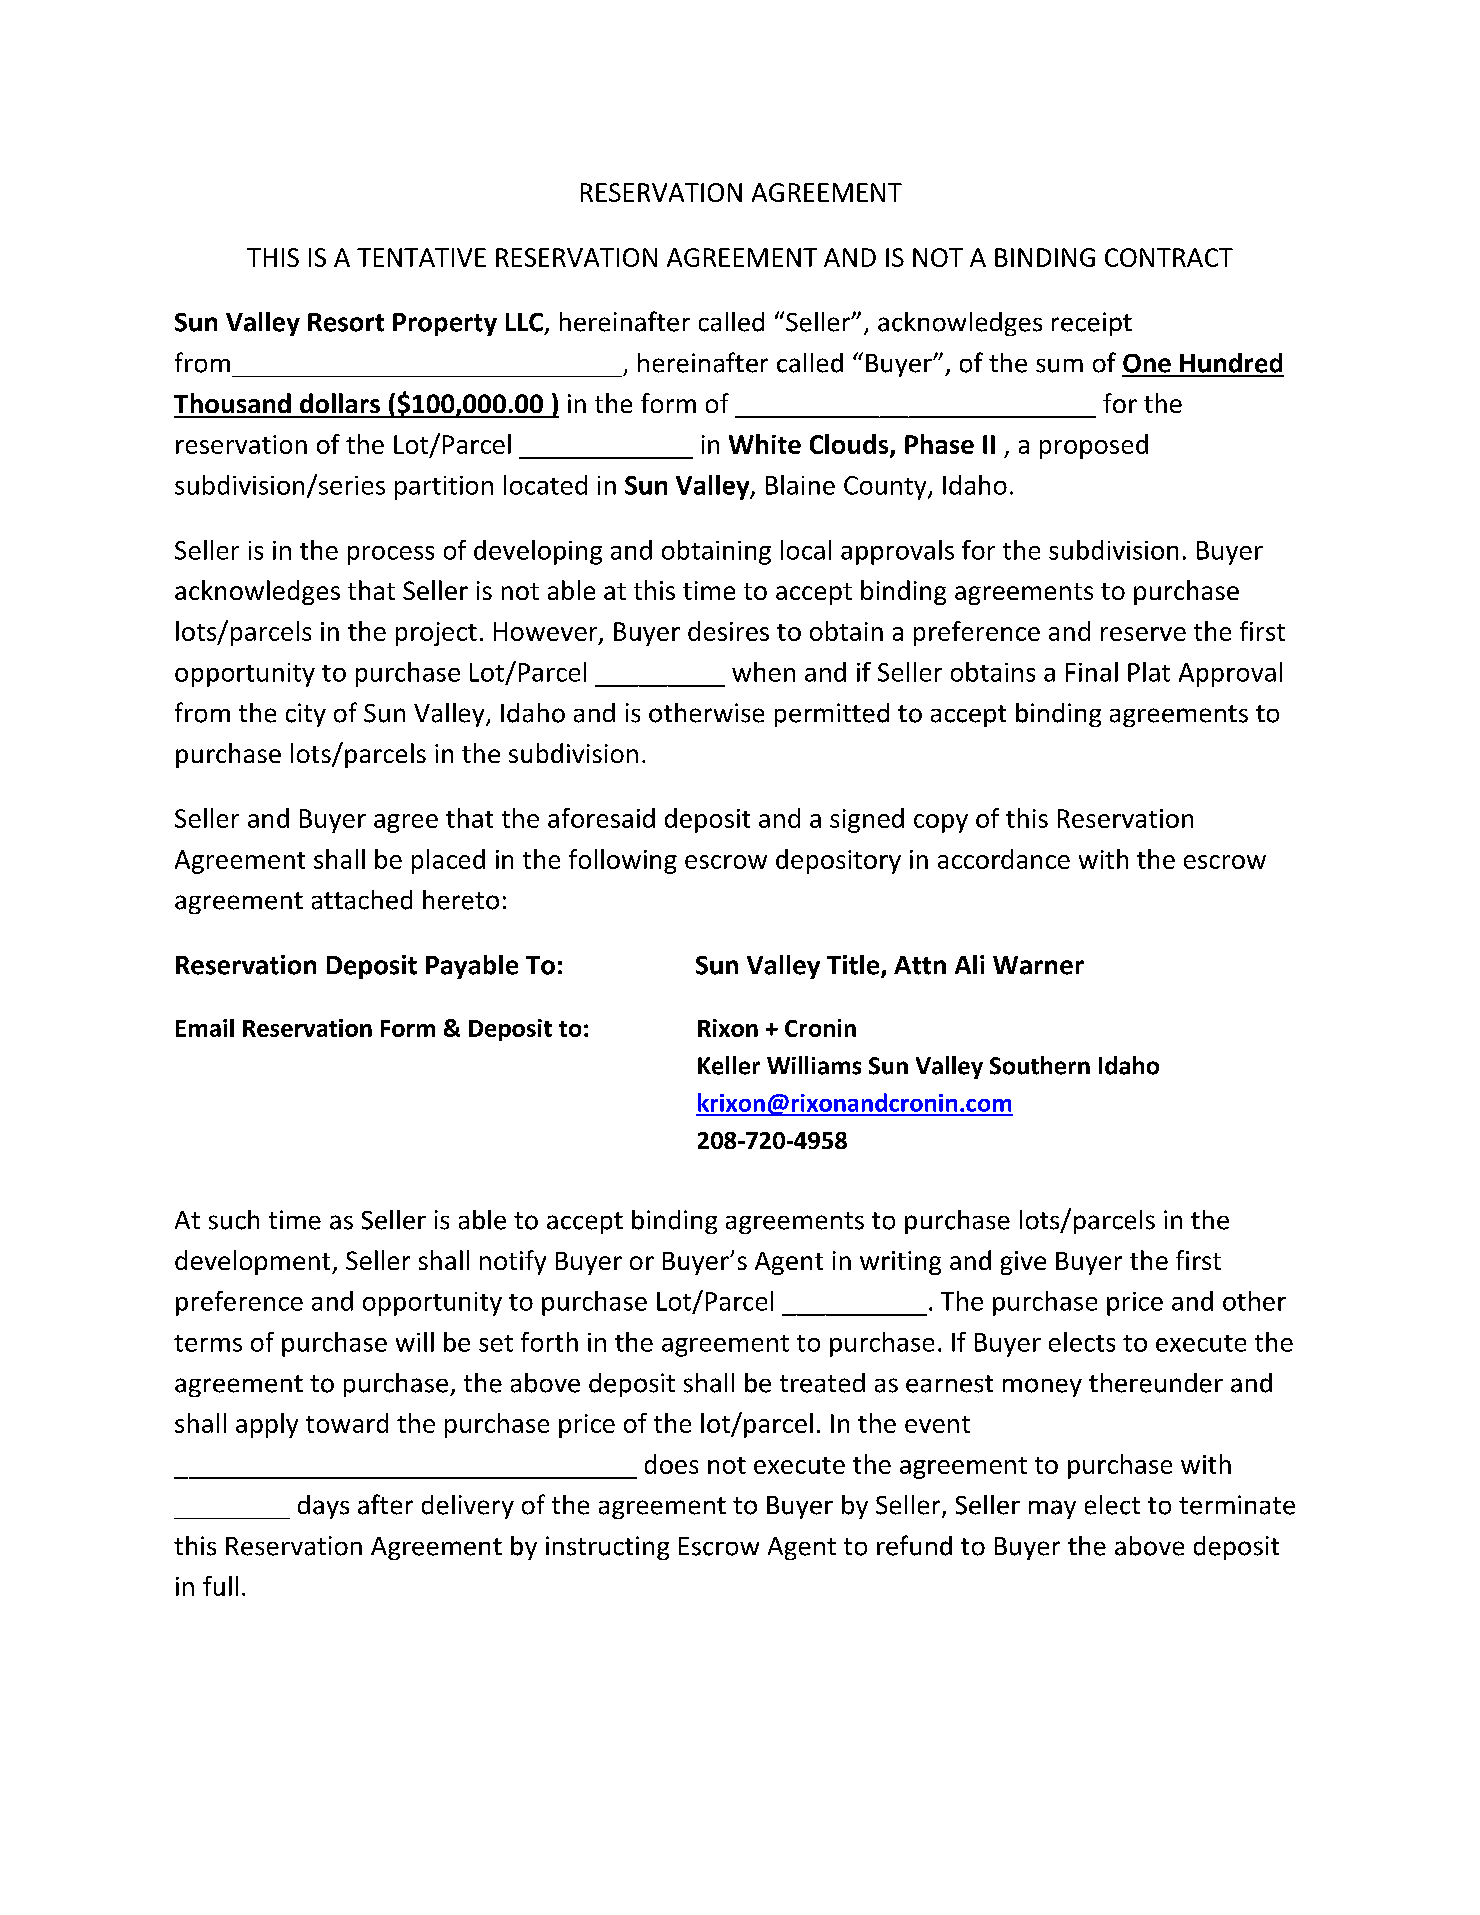 Image resolution: width=1480 pixels, height=1915 pixels. Describe the element at coordinates (623, 861) in the screenshot. I see `following` at that location.
